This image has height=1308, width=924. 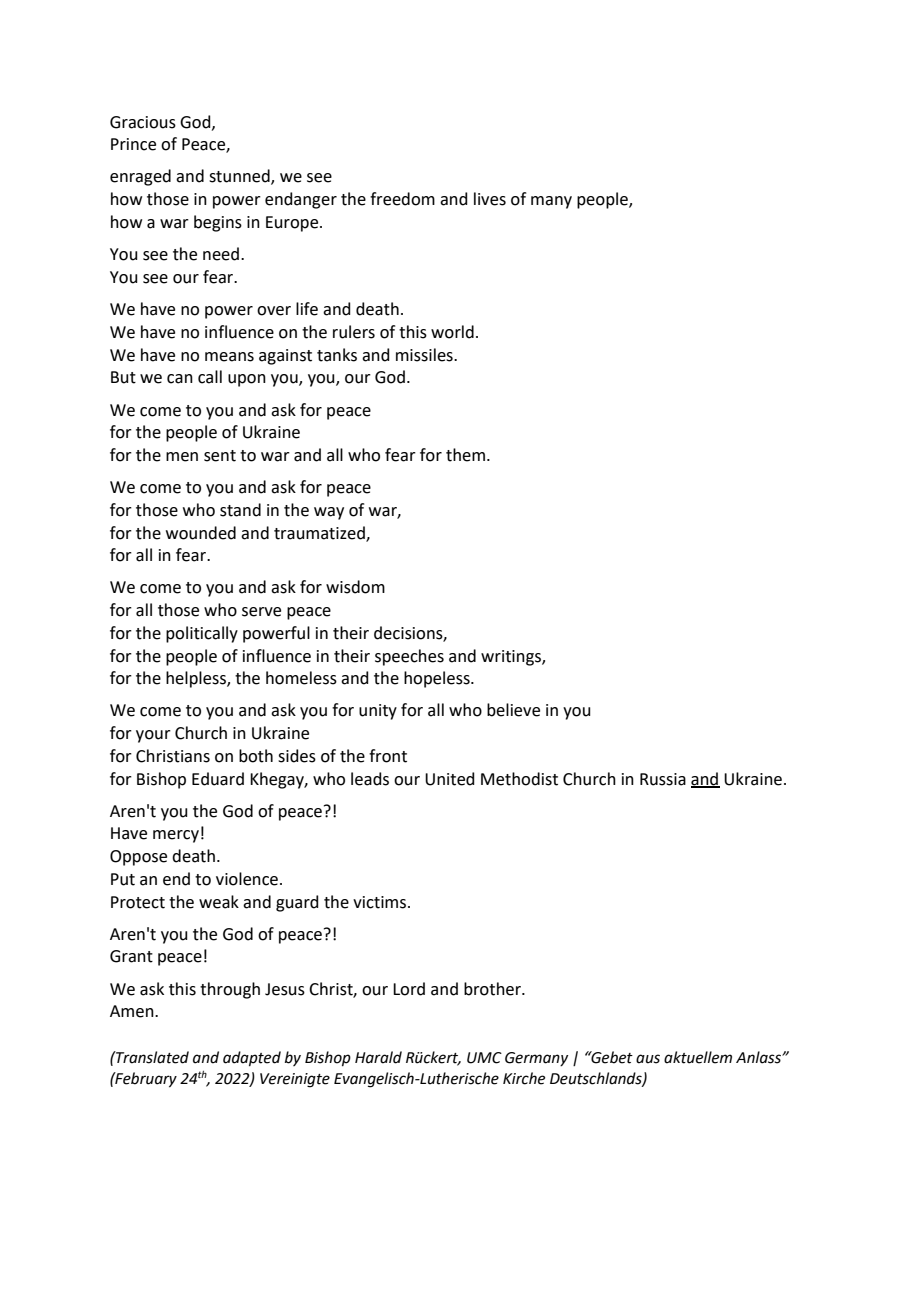 I want to click on lives, so click(x=490, y=199).
